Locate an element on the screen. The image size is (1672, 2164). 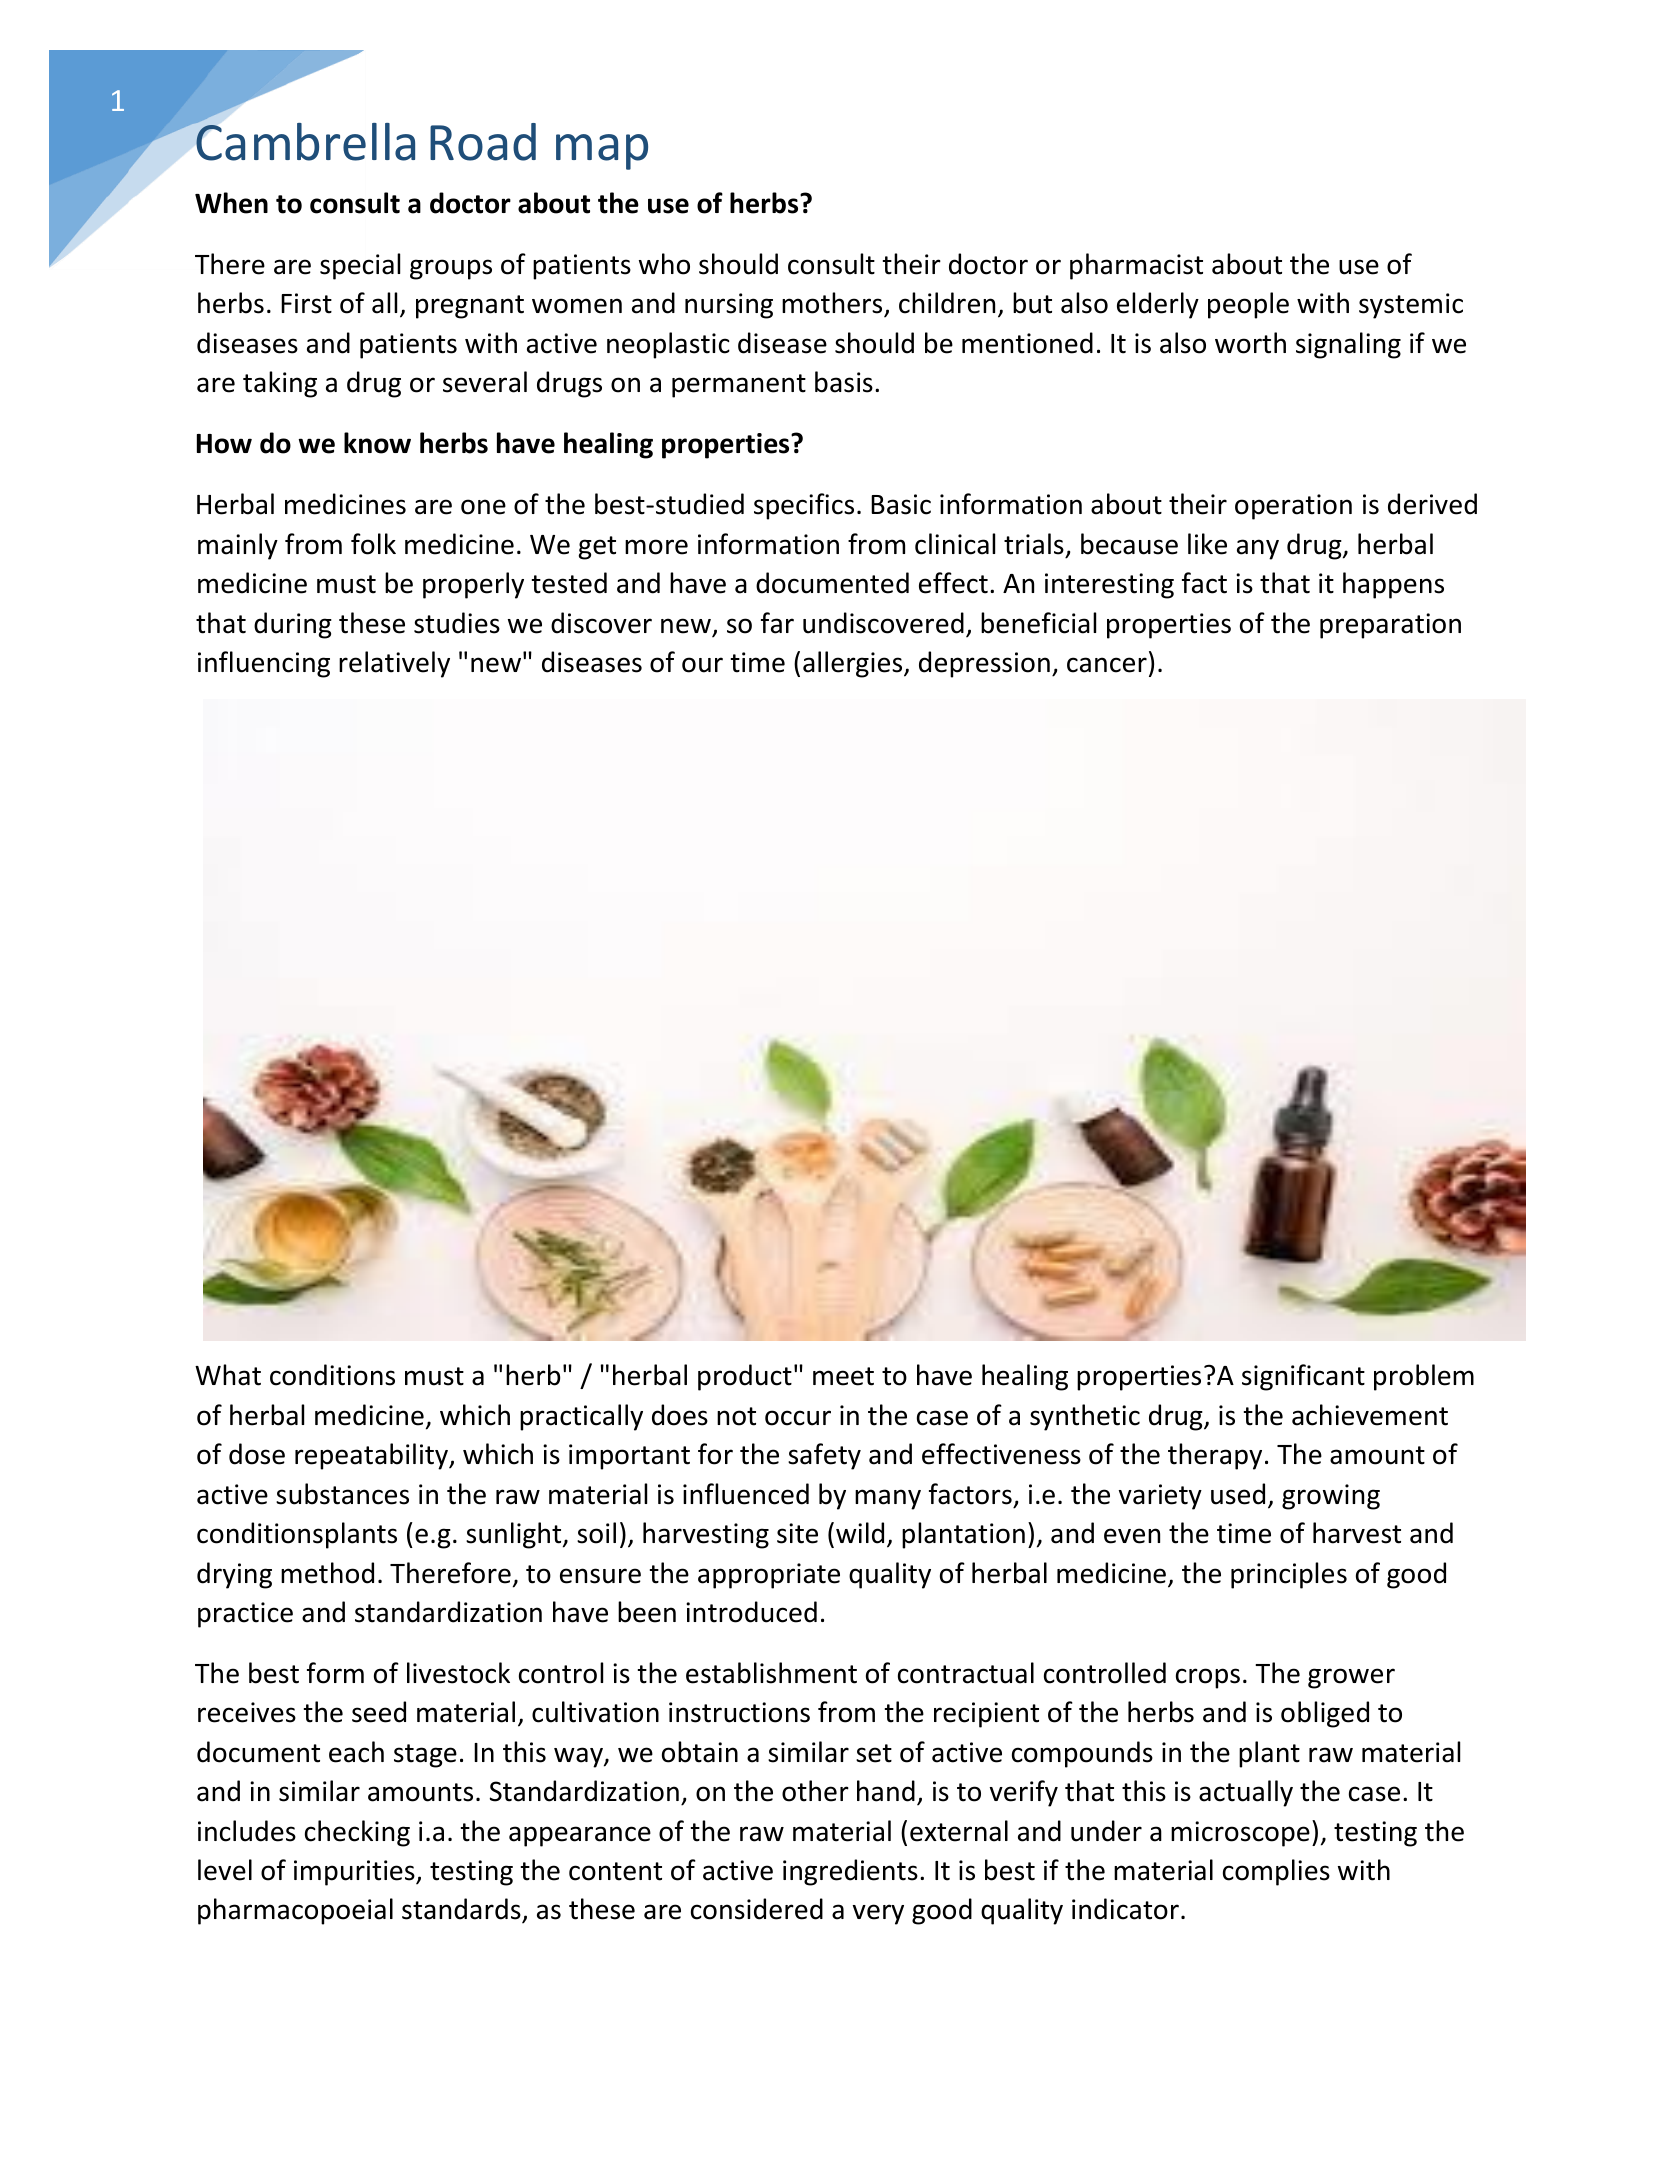
ingredients is located at coordinates (850, 1872).
